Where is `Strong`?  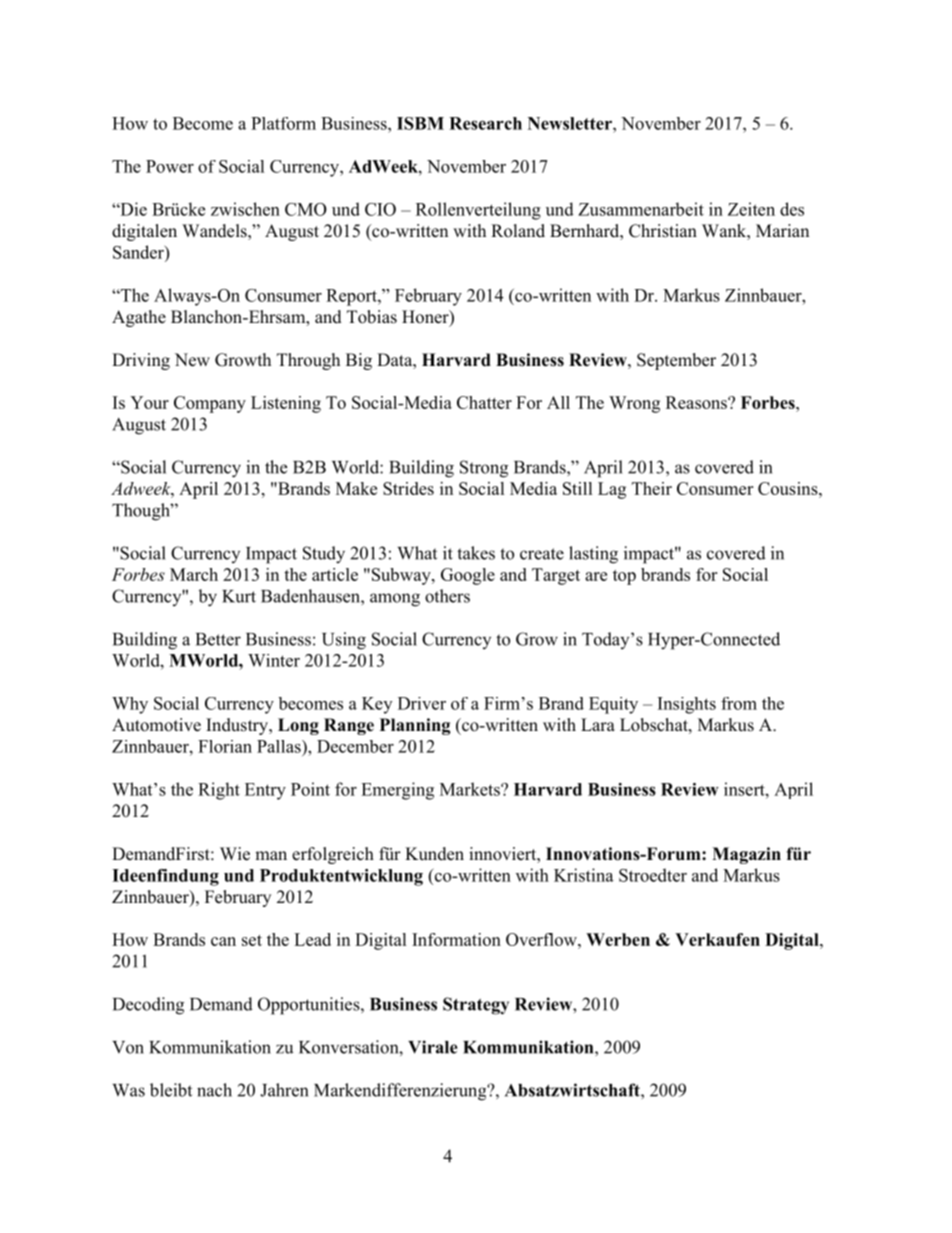 Strong is located at coordinates (484, 469).
